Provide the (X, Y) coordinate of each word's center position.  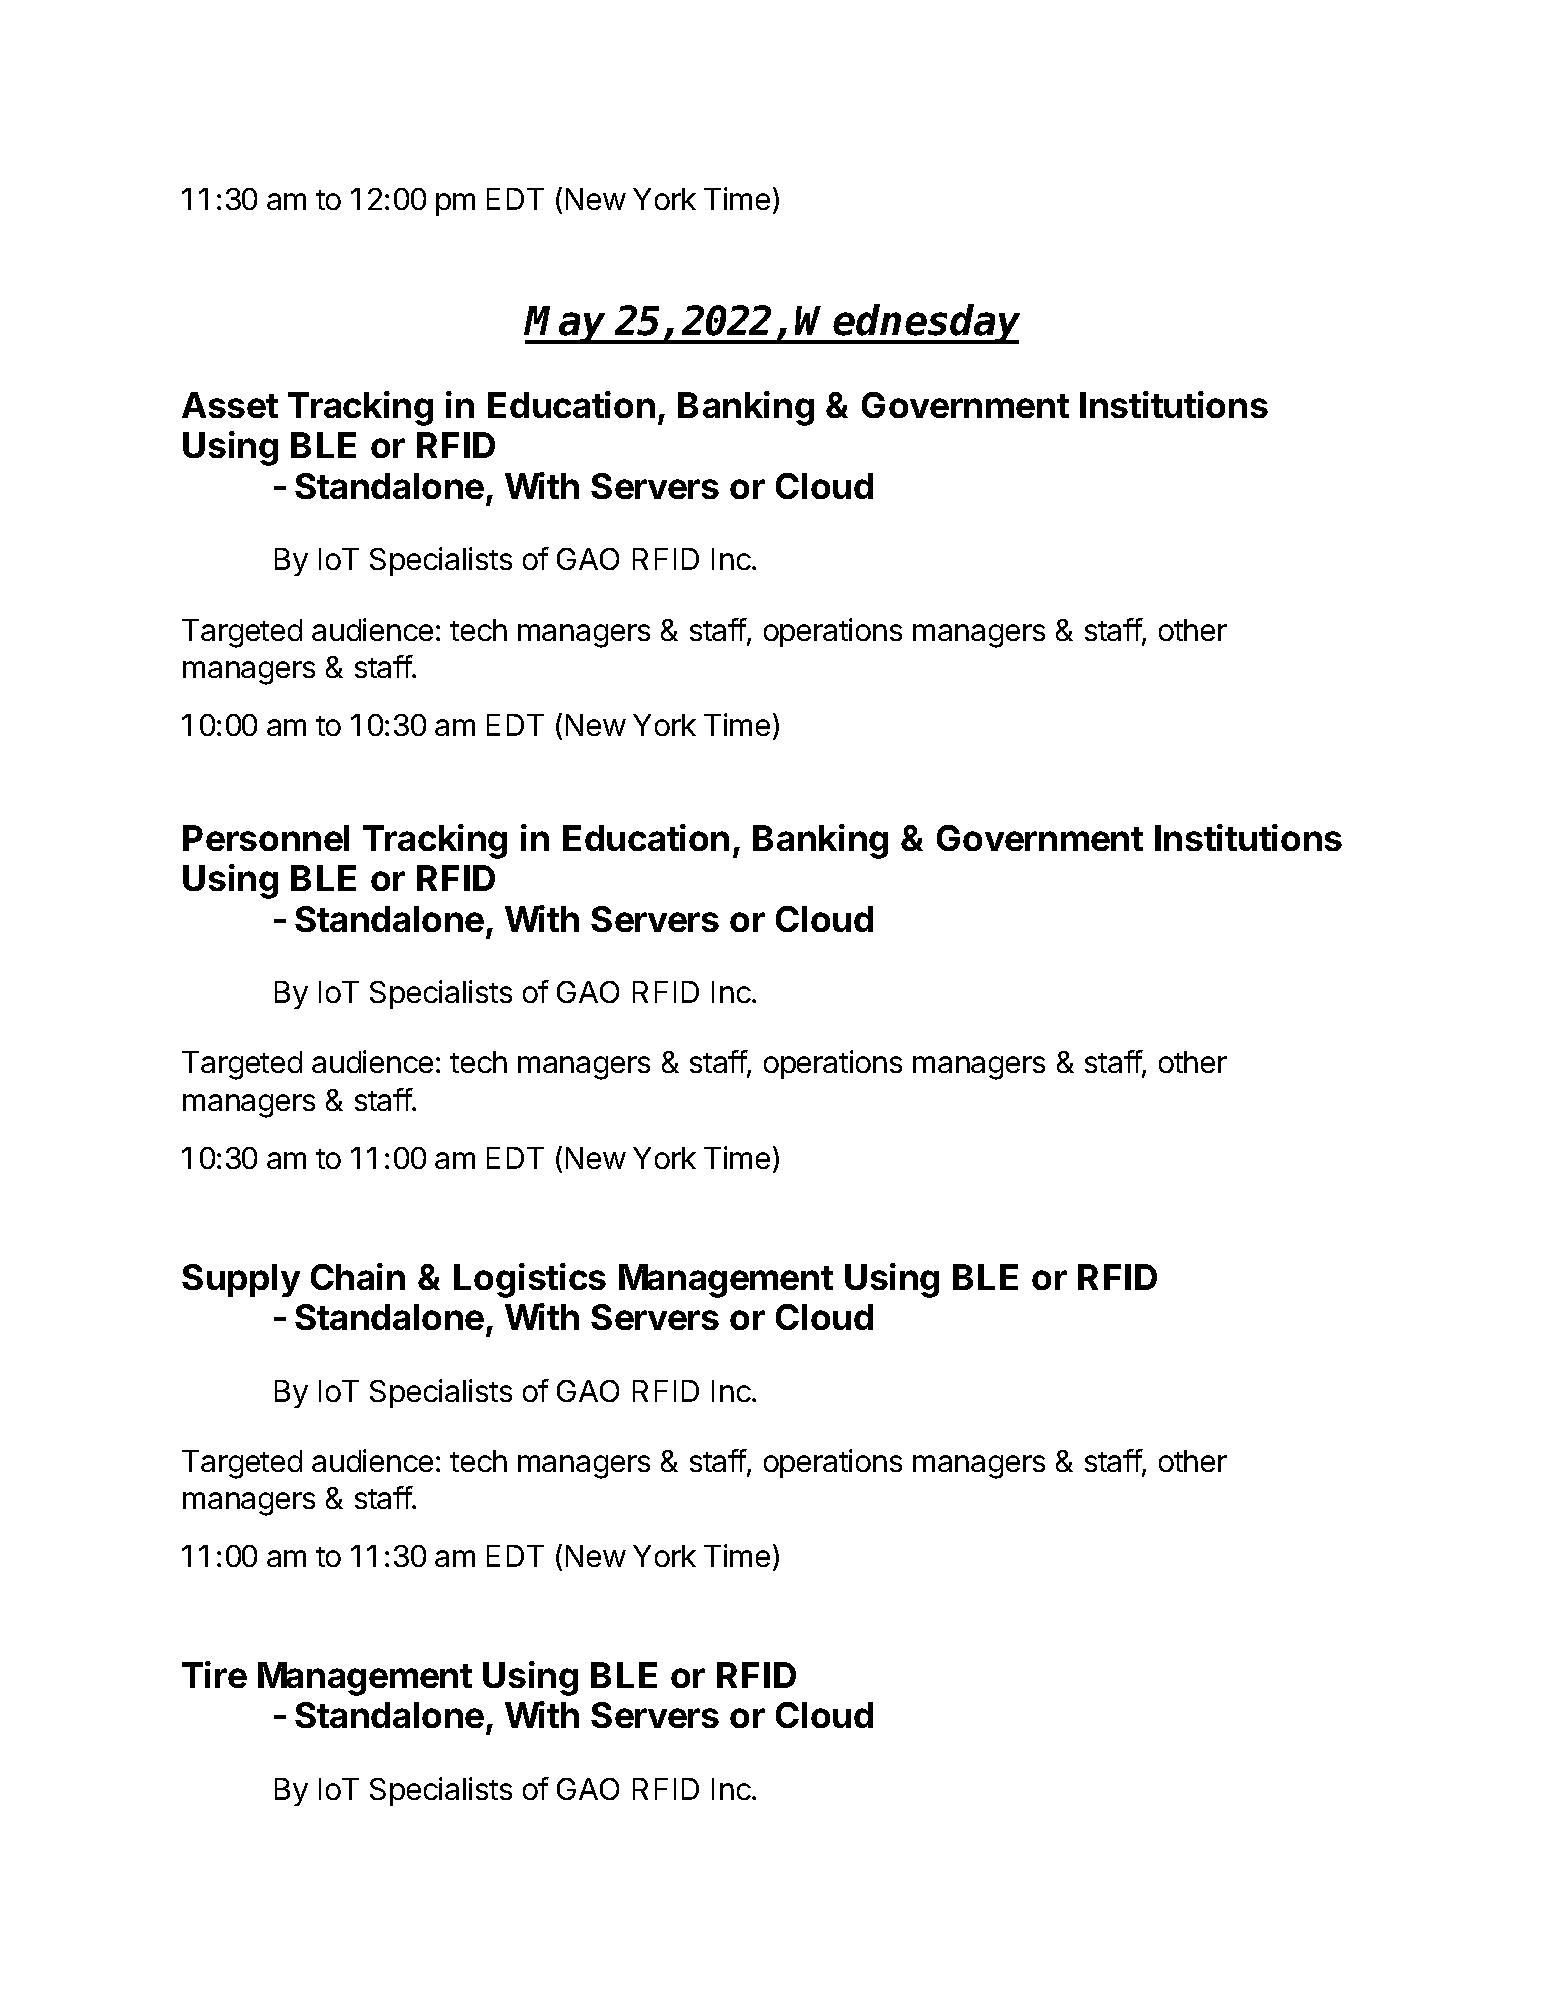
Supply (241, 1280)
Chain (358, 1276)
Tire (214, 1674)
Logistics (530, 1280)
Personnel (266, 838)
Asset (230, 405)
